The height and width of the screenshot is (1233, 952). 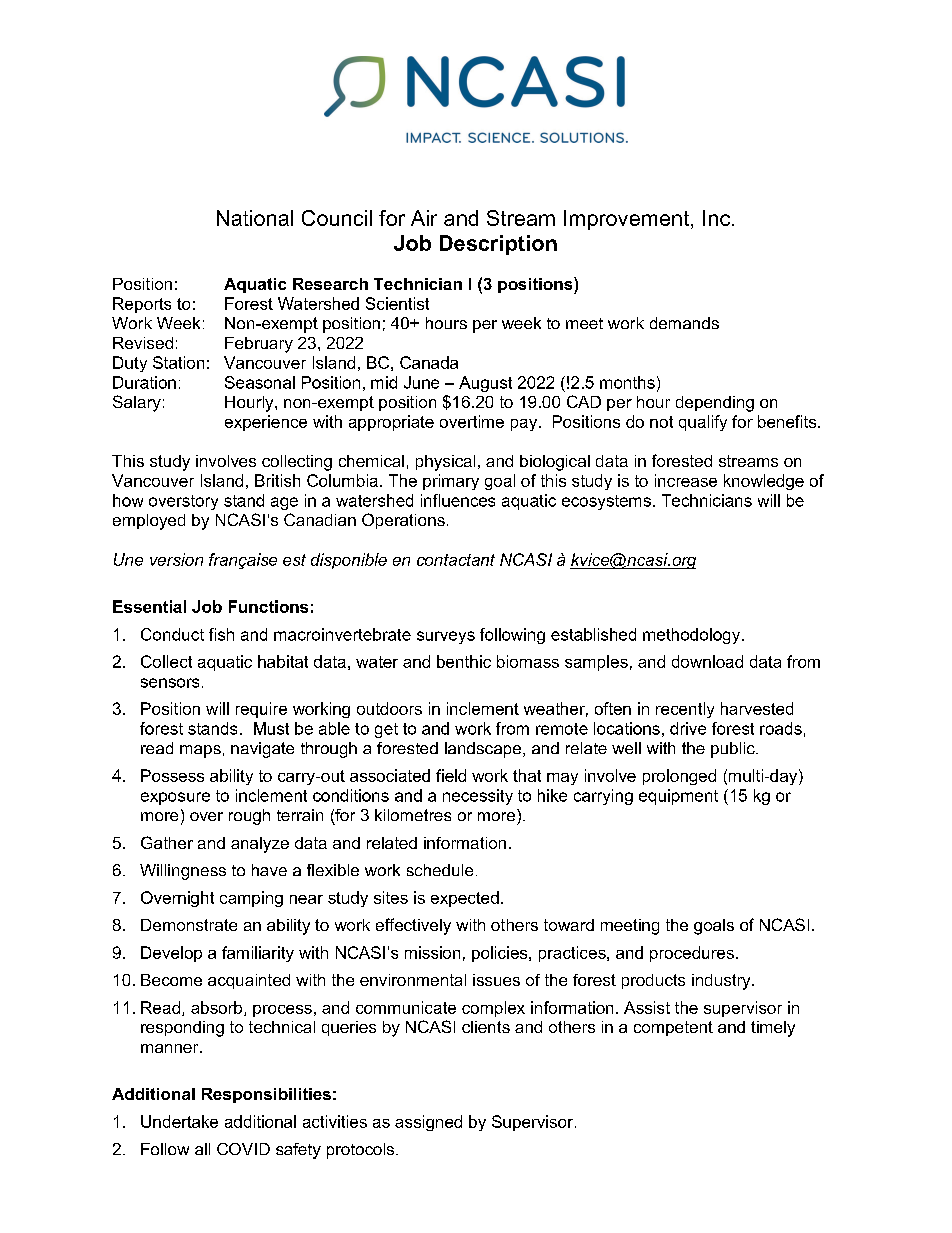 I want to click on National, so click(x=255, y=218).
